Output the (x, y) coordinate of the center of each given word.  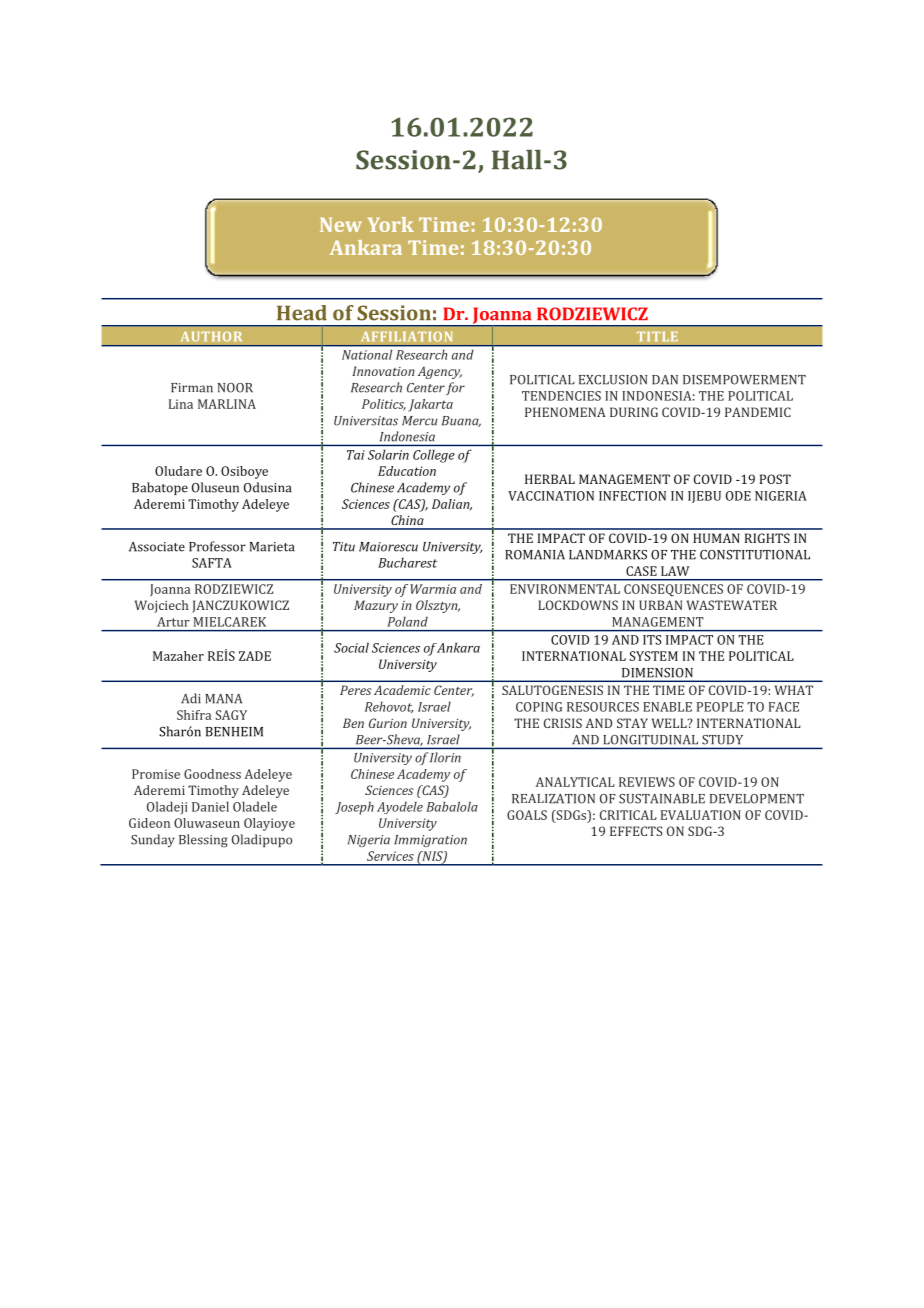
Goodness (212, 774)
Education (407, 471)
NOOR (235, 388)
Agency (440, 372)
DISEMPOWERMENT (744, 380)
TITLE (657, 336)
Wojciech (161, 606)
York (391, 224)
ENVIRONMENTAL (565, 589)
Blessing (203, 841)
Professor (217, 546)
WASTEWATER (732, 605)
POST (775, 479)
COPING (539, 707)
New (341, 224)
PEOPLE (720, 707)
